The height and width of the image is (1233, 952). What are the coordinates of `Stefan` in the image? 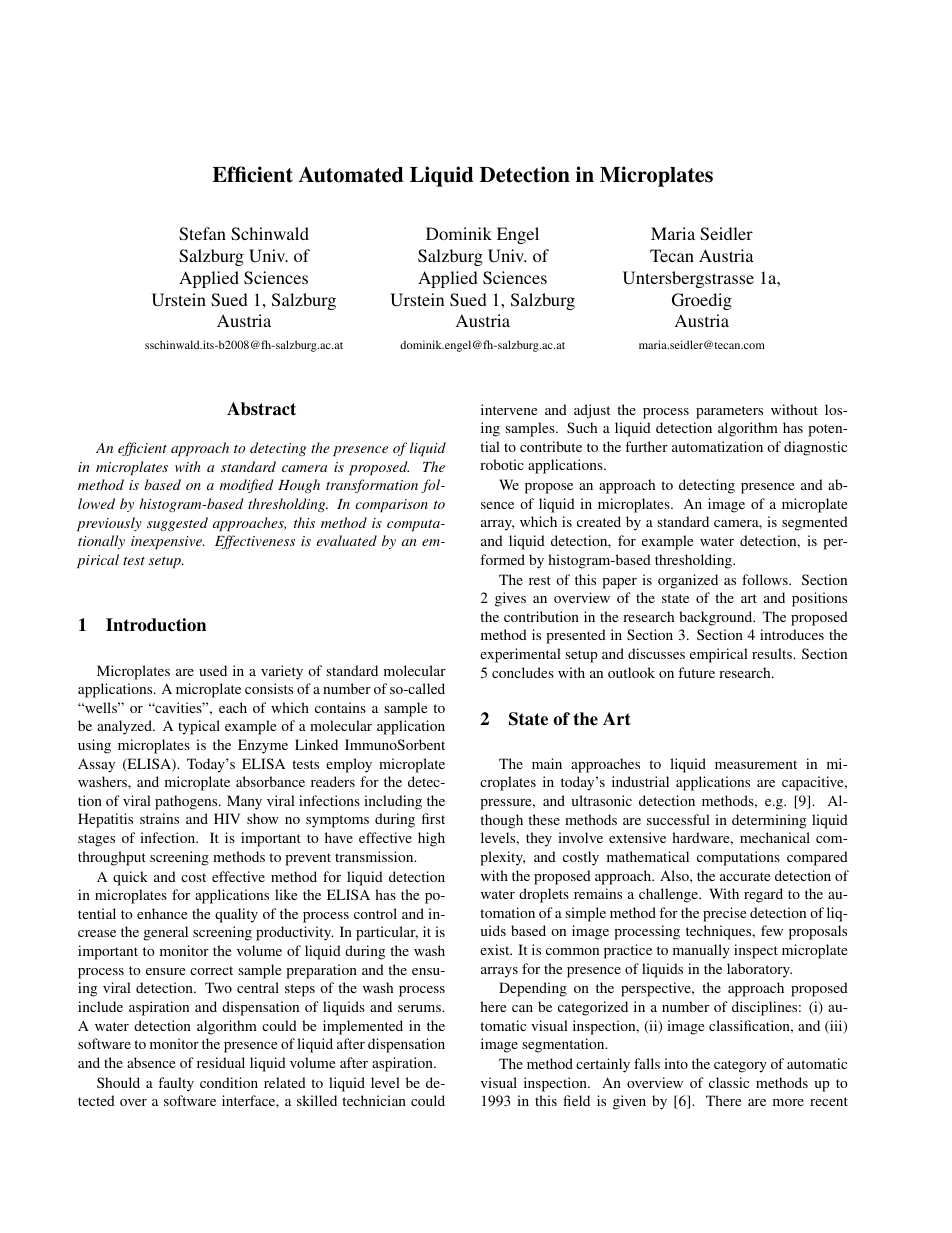 It's located at (202, 234).
